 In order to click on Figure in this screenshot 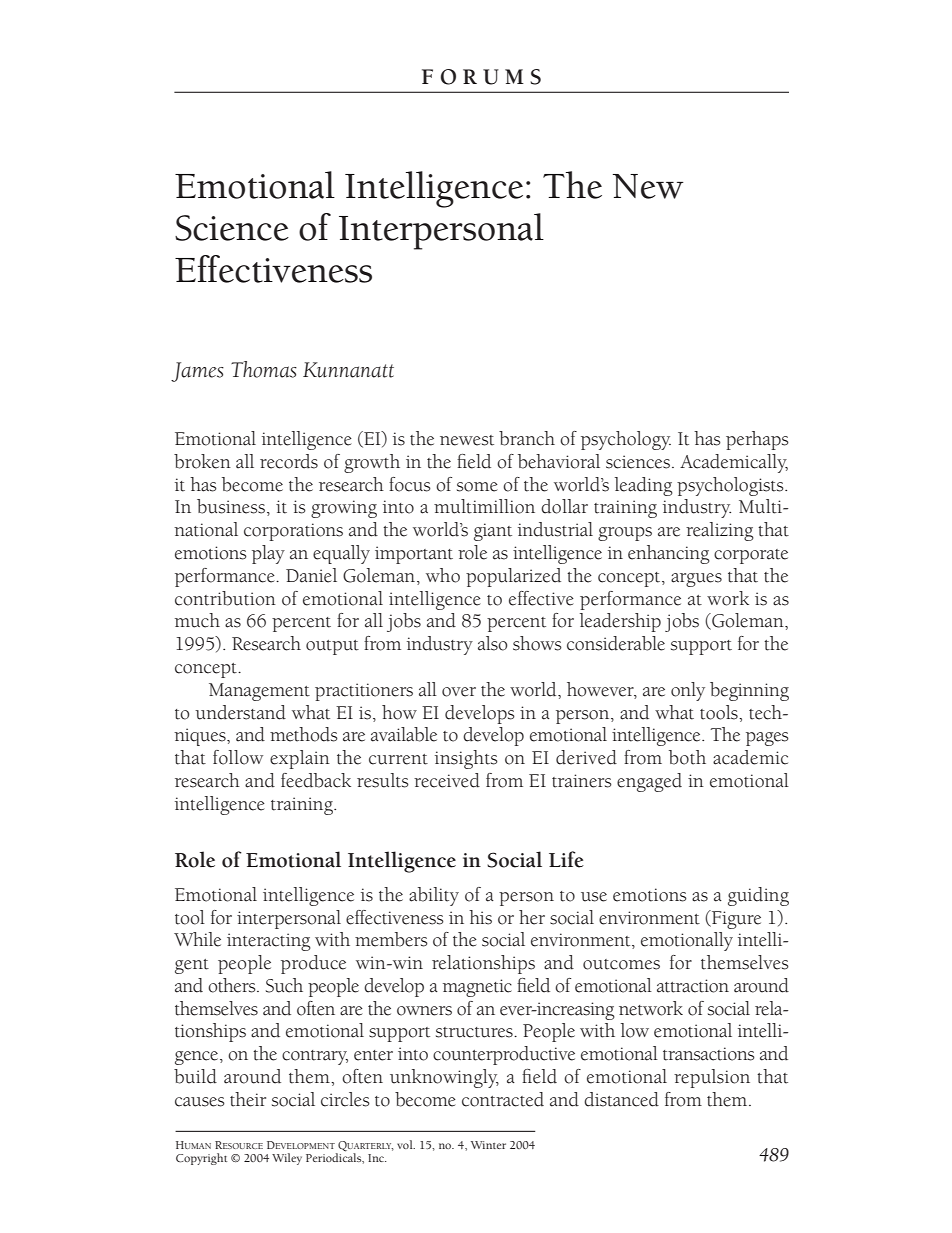, I will do `click(735, 919)`.
